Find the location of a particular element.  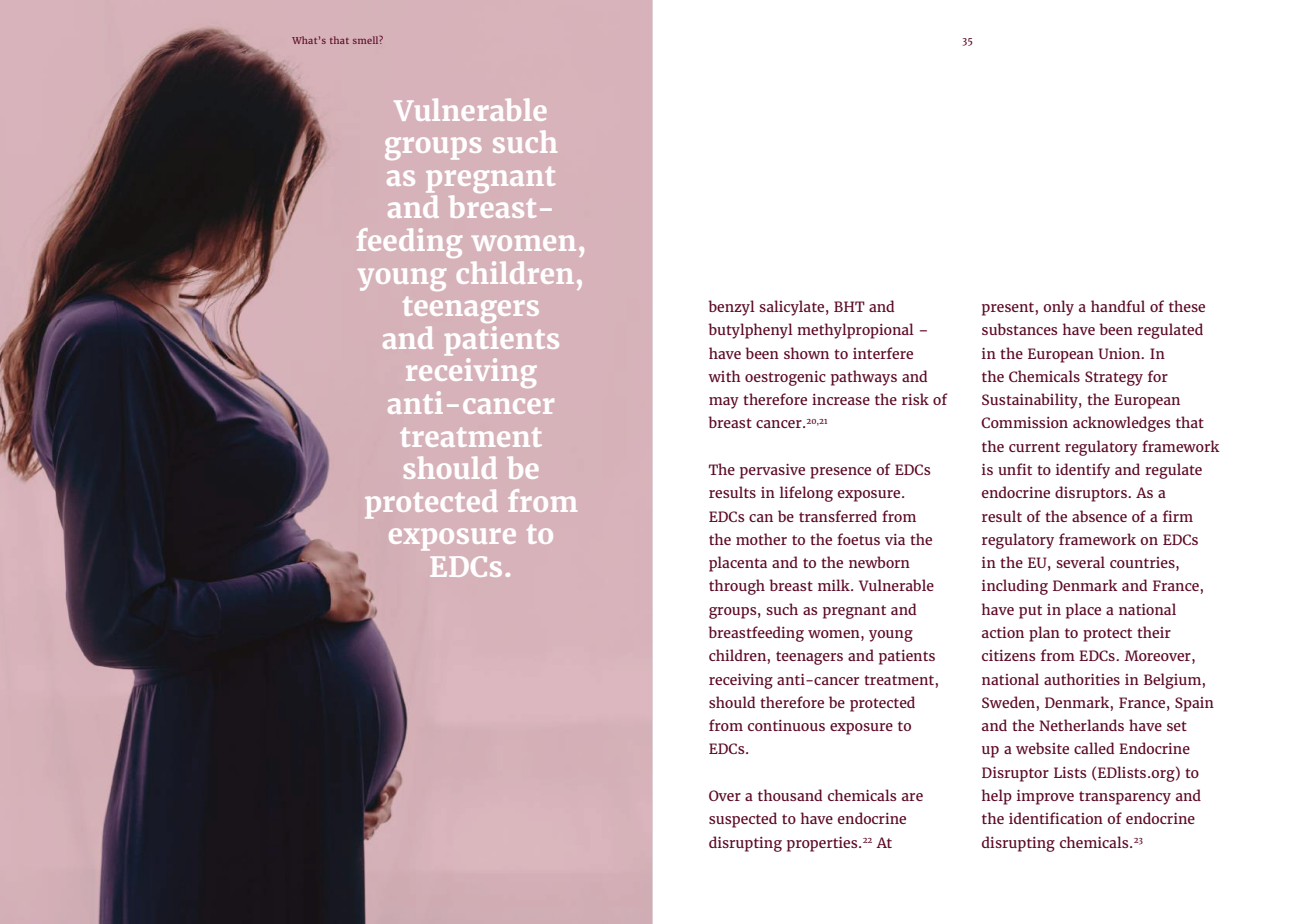

thousand is located at coordinates (790, 795).
